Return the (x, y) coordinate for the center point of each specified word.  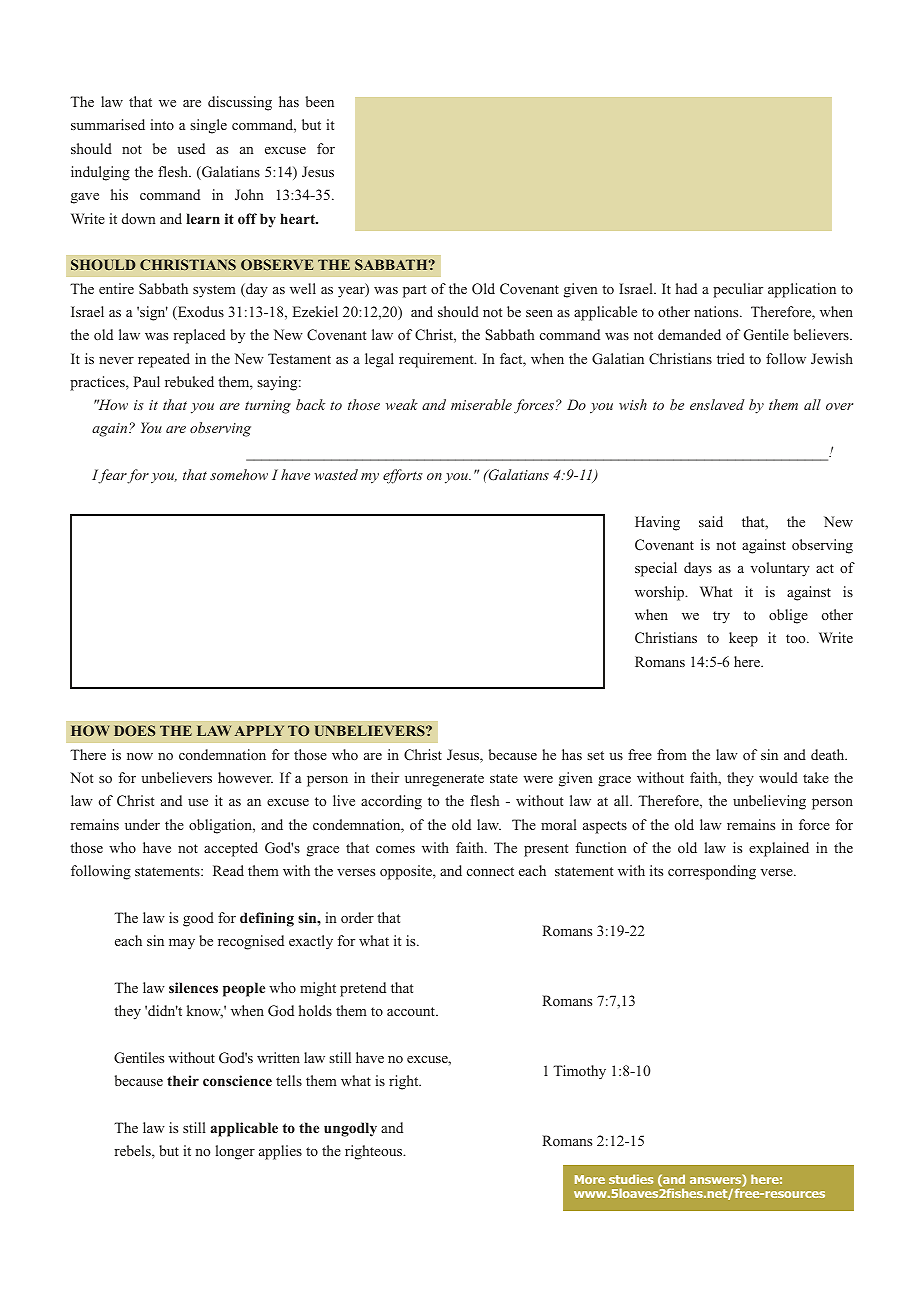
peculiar (738, 290)
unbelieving (769, 802)
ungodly (350, 1129)
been (320, 101)
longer (235, 1152)
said (711, 521)
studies (631, 1179)
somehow (239, 474)
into (162, 124)
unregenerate (444, 780)
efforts (403, 476)
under (142, 824)
